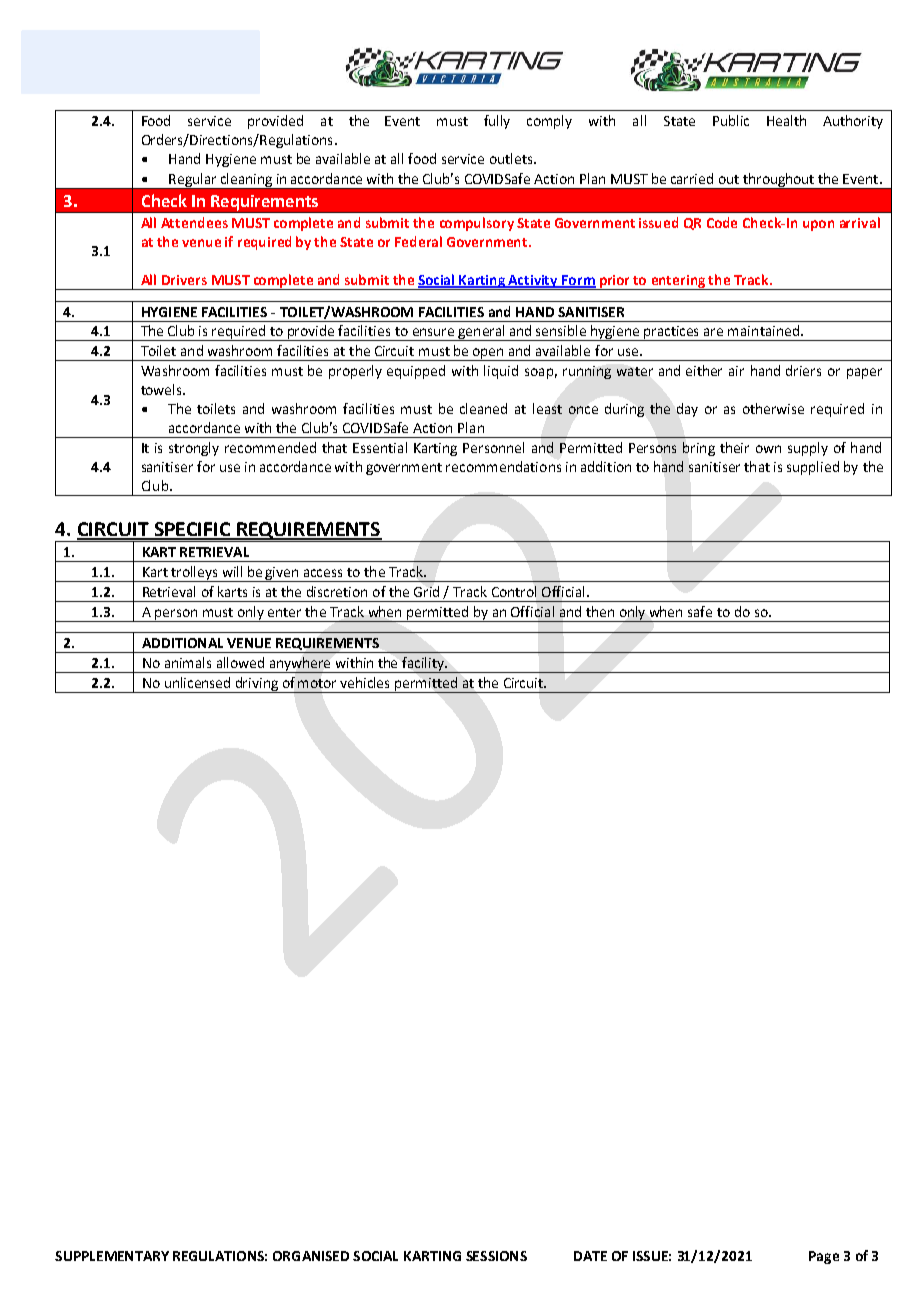  I want to click on then, so click(600, 611).
